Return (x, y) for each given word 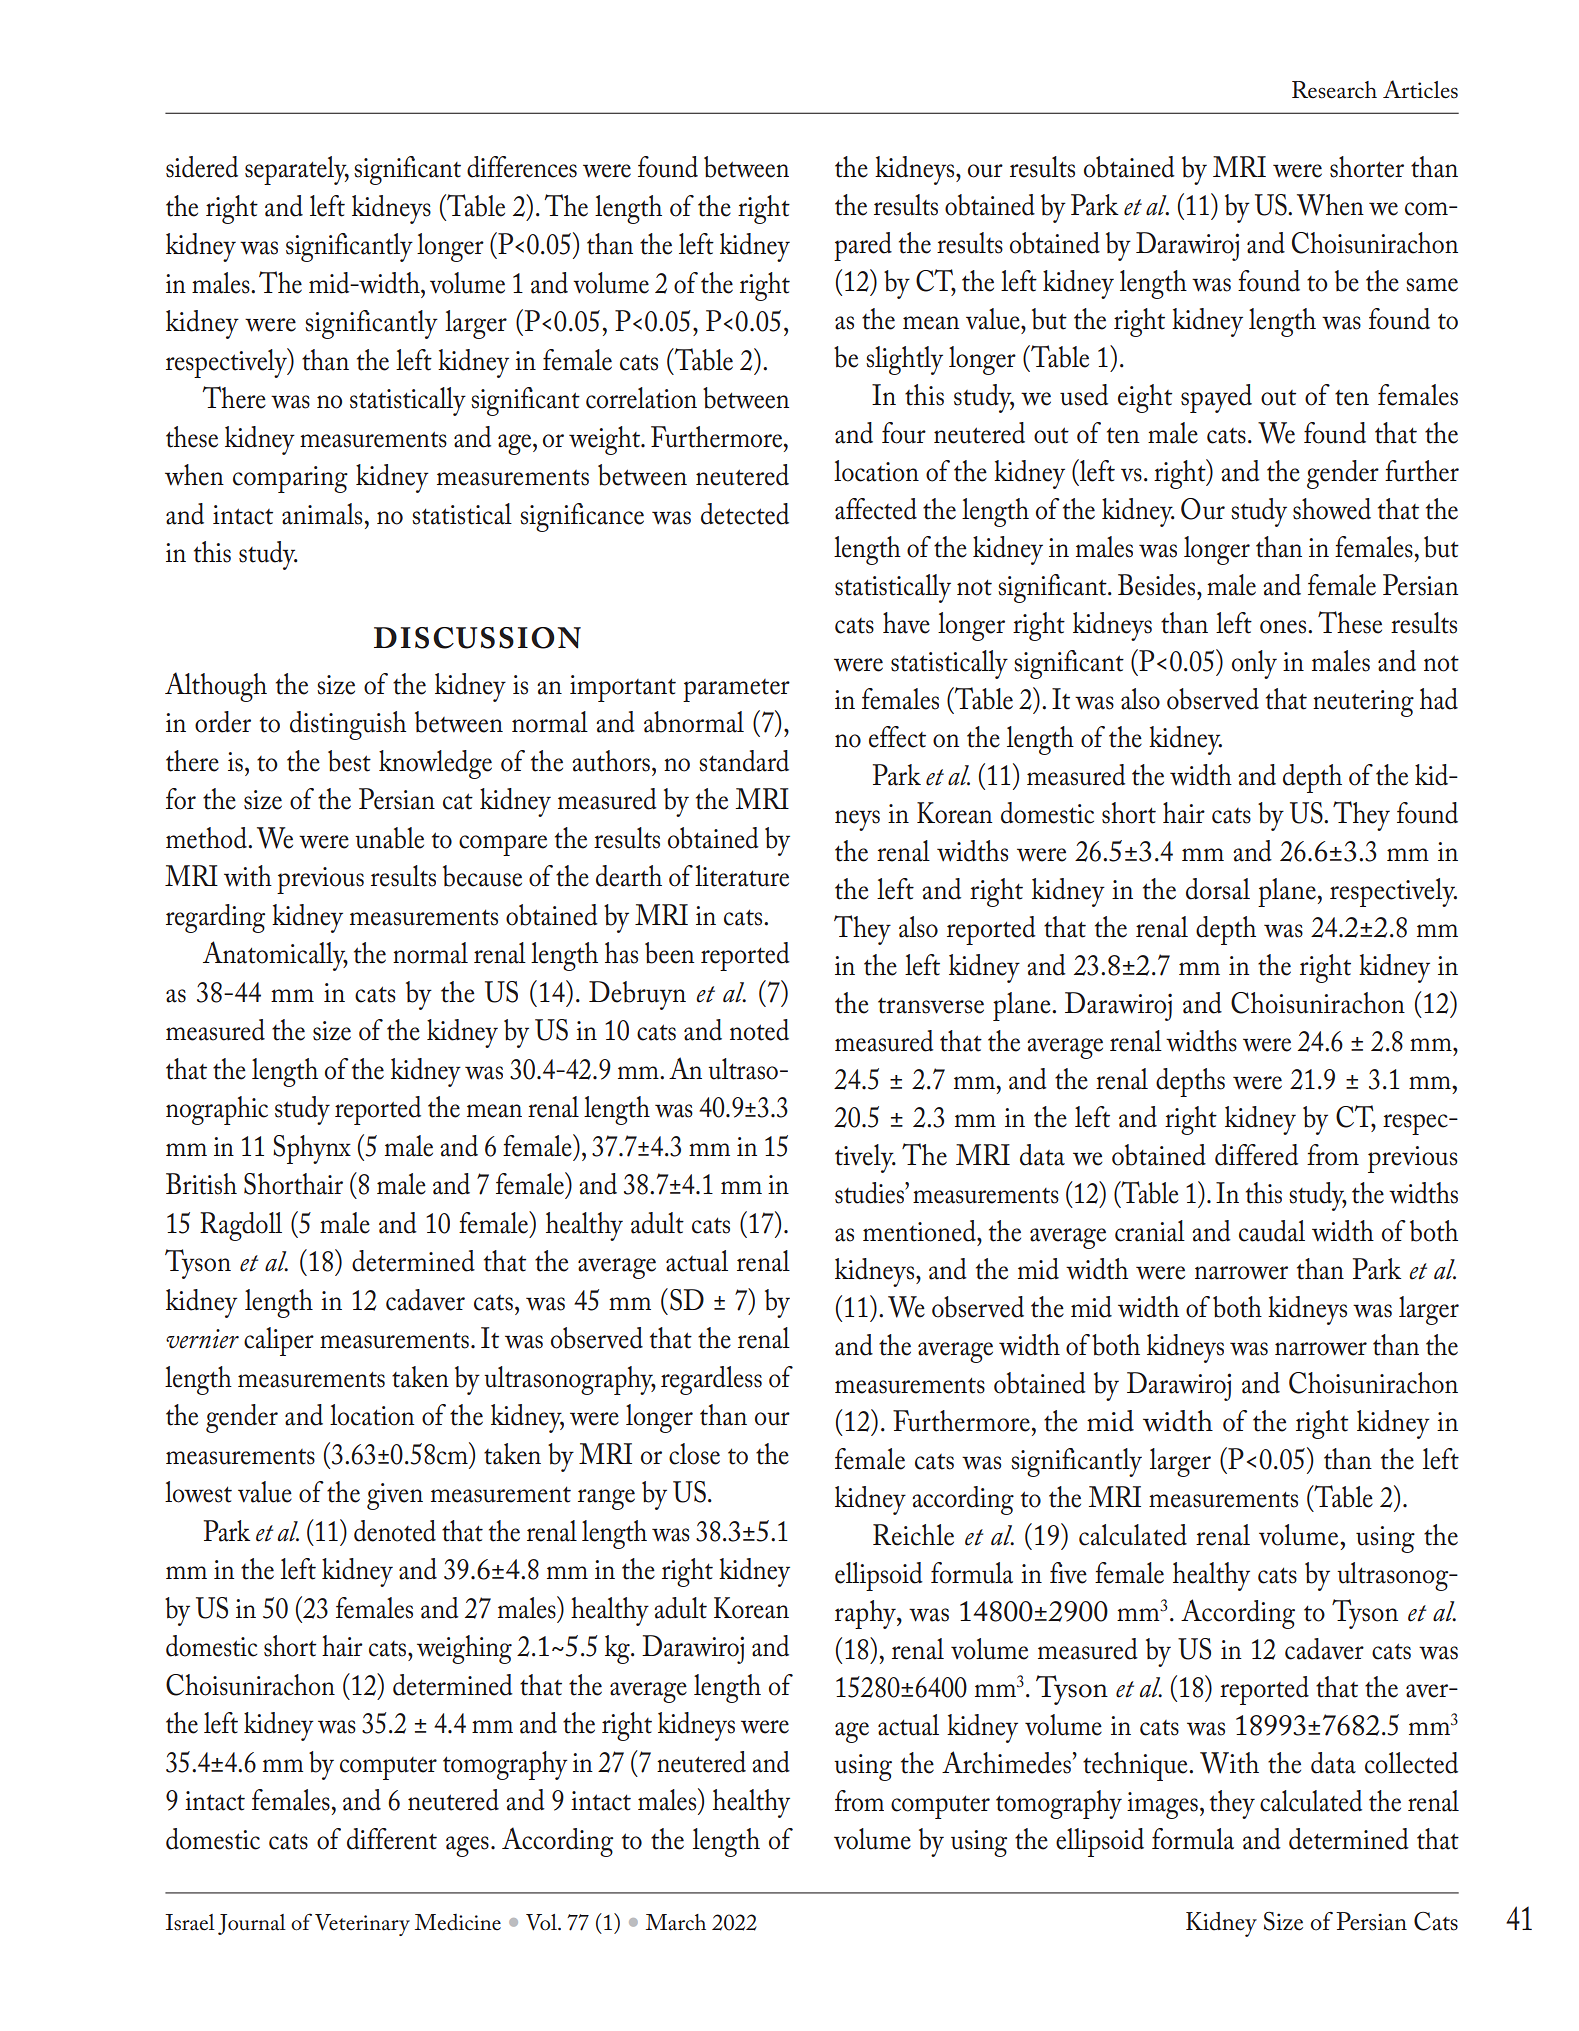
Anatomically (275, 956)
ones (1284, 627)
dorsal (1218, 889)
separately (297, 170)
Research (1334, 90)
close (694, 1454)
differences (522, 167)
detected (745, 514)
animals (322, 514)
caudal (1272, 1231)
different (392, 1839)
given (395, 1496)
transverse (931, 1006)
